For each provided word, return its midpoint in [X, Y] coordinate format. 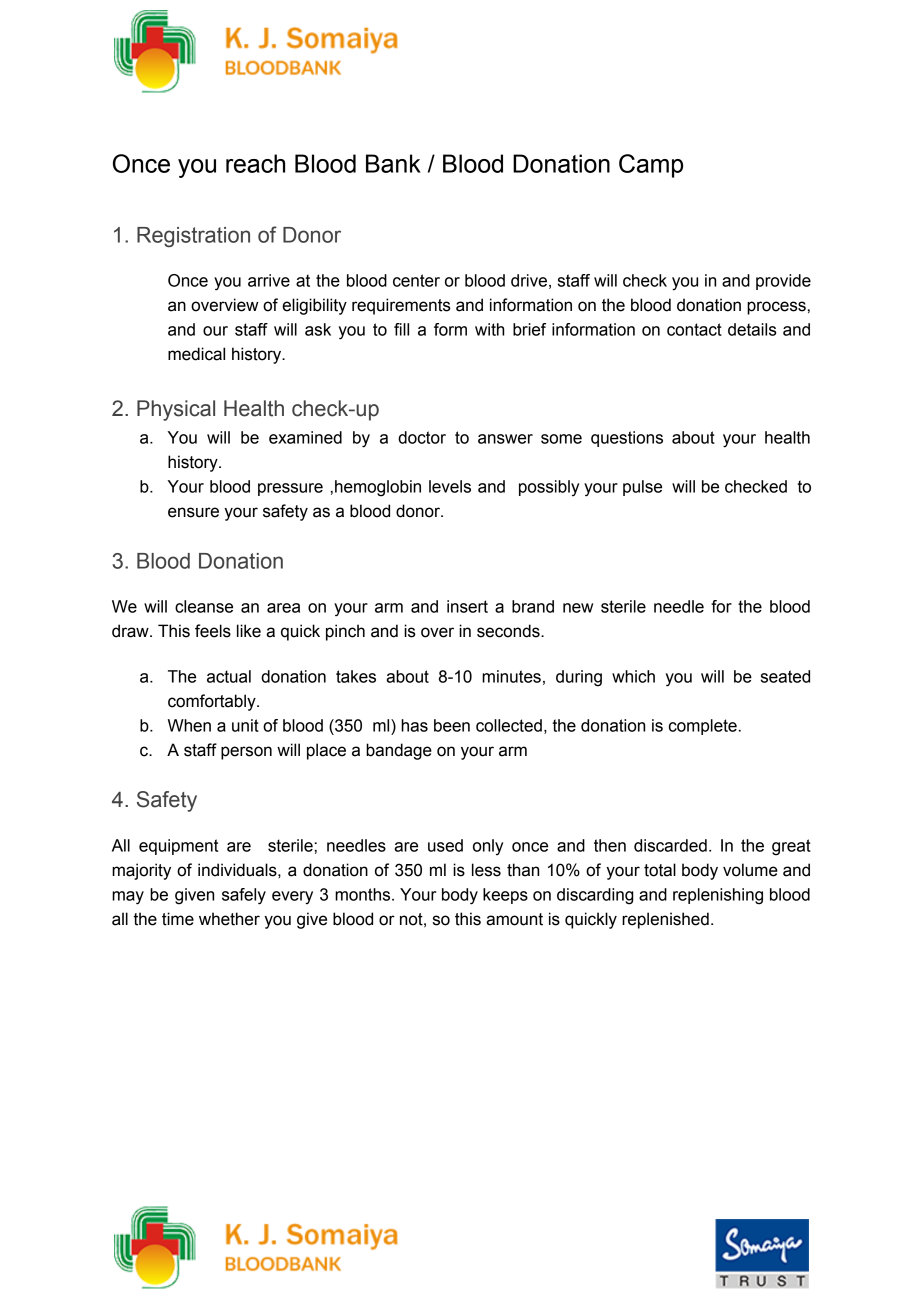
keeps [505, 896]
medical [196, 354]
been [452, 725]
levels [450, 486]
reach [255, 163]
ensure [193, 512]
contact [694, 329]
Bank [393, 163]
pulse [642, 488]
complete [703, 727]
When [189, 725]
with [489, 329]
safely [244, 896]
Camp [651, 166]
